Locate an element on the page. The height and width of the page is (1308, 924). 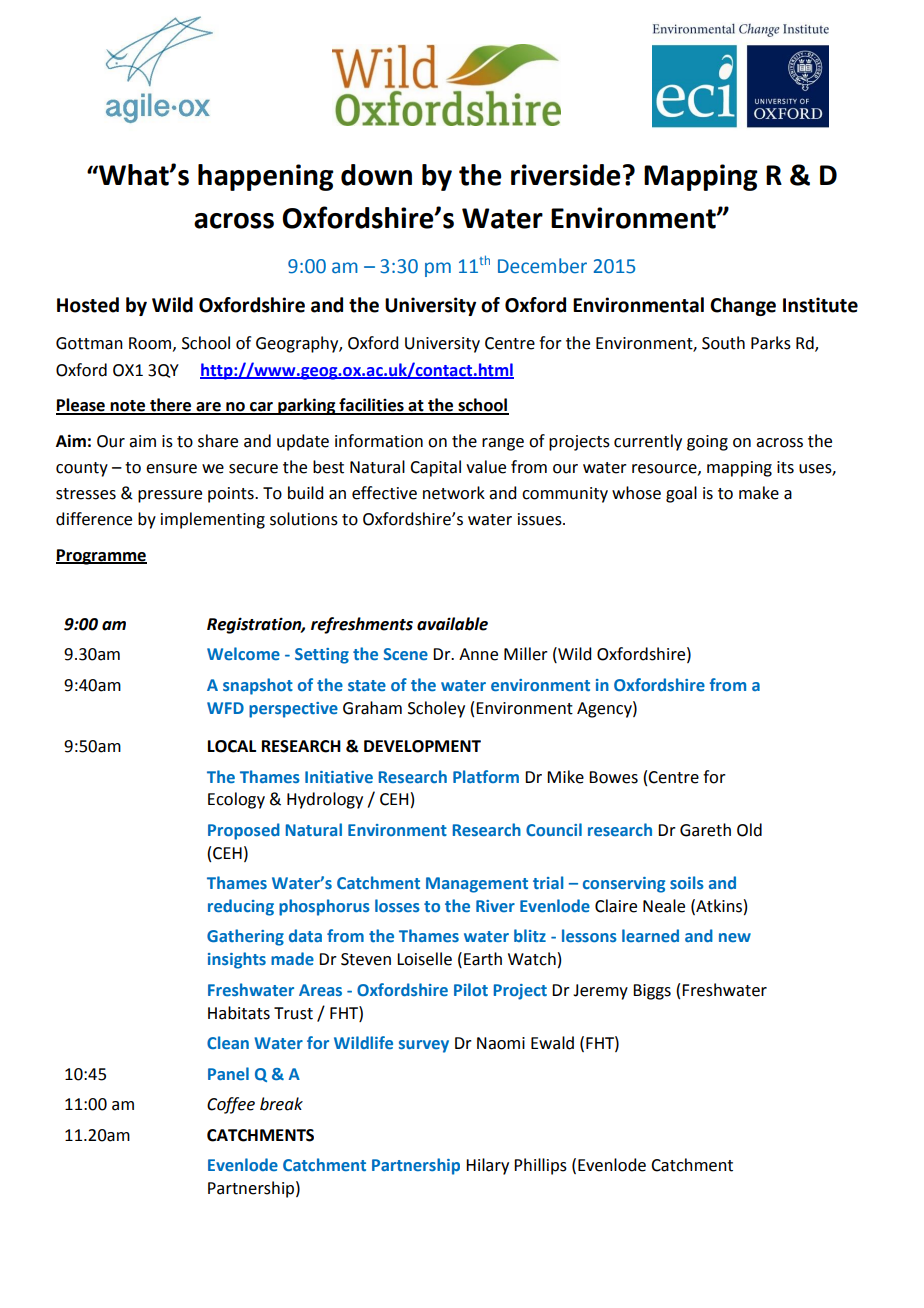
Welcome is located at coordinates (243, 653).
